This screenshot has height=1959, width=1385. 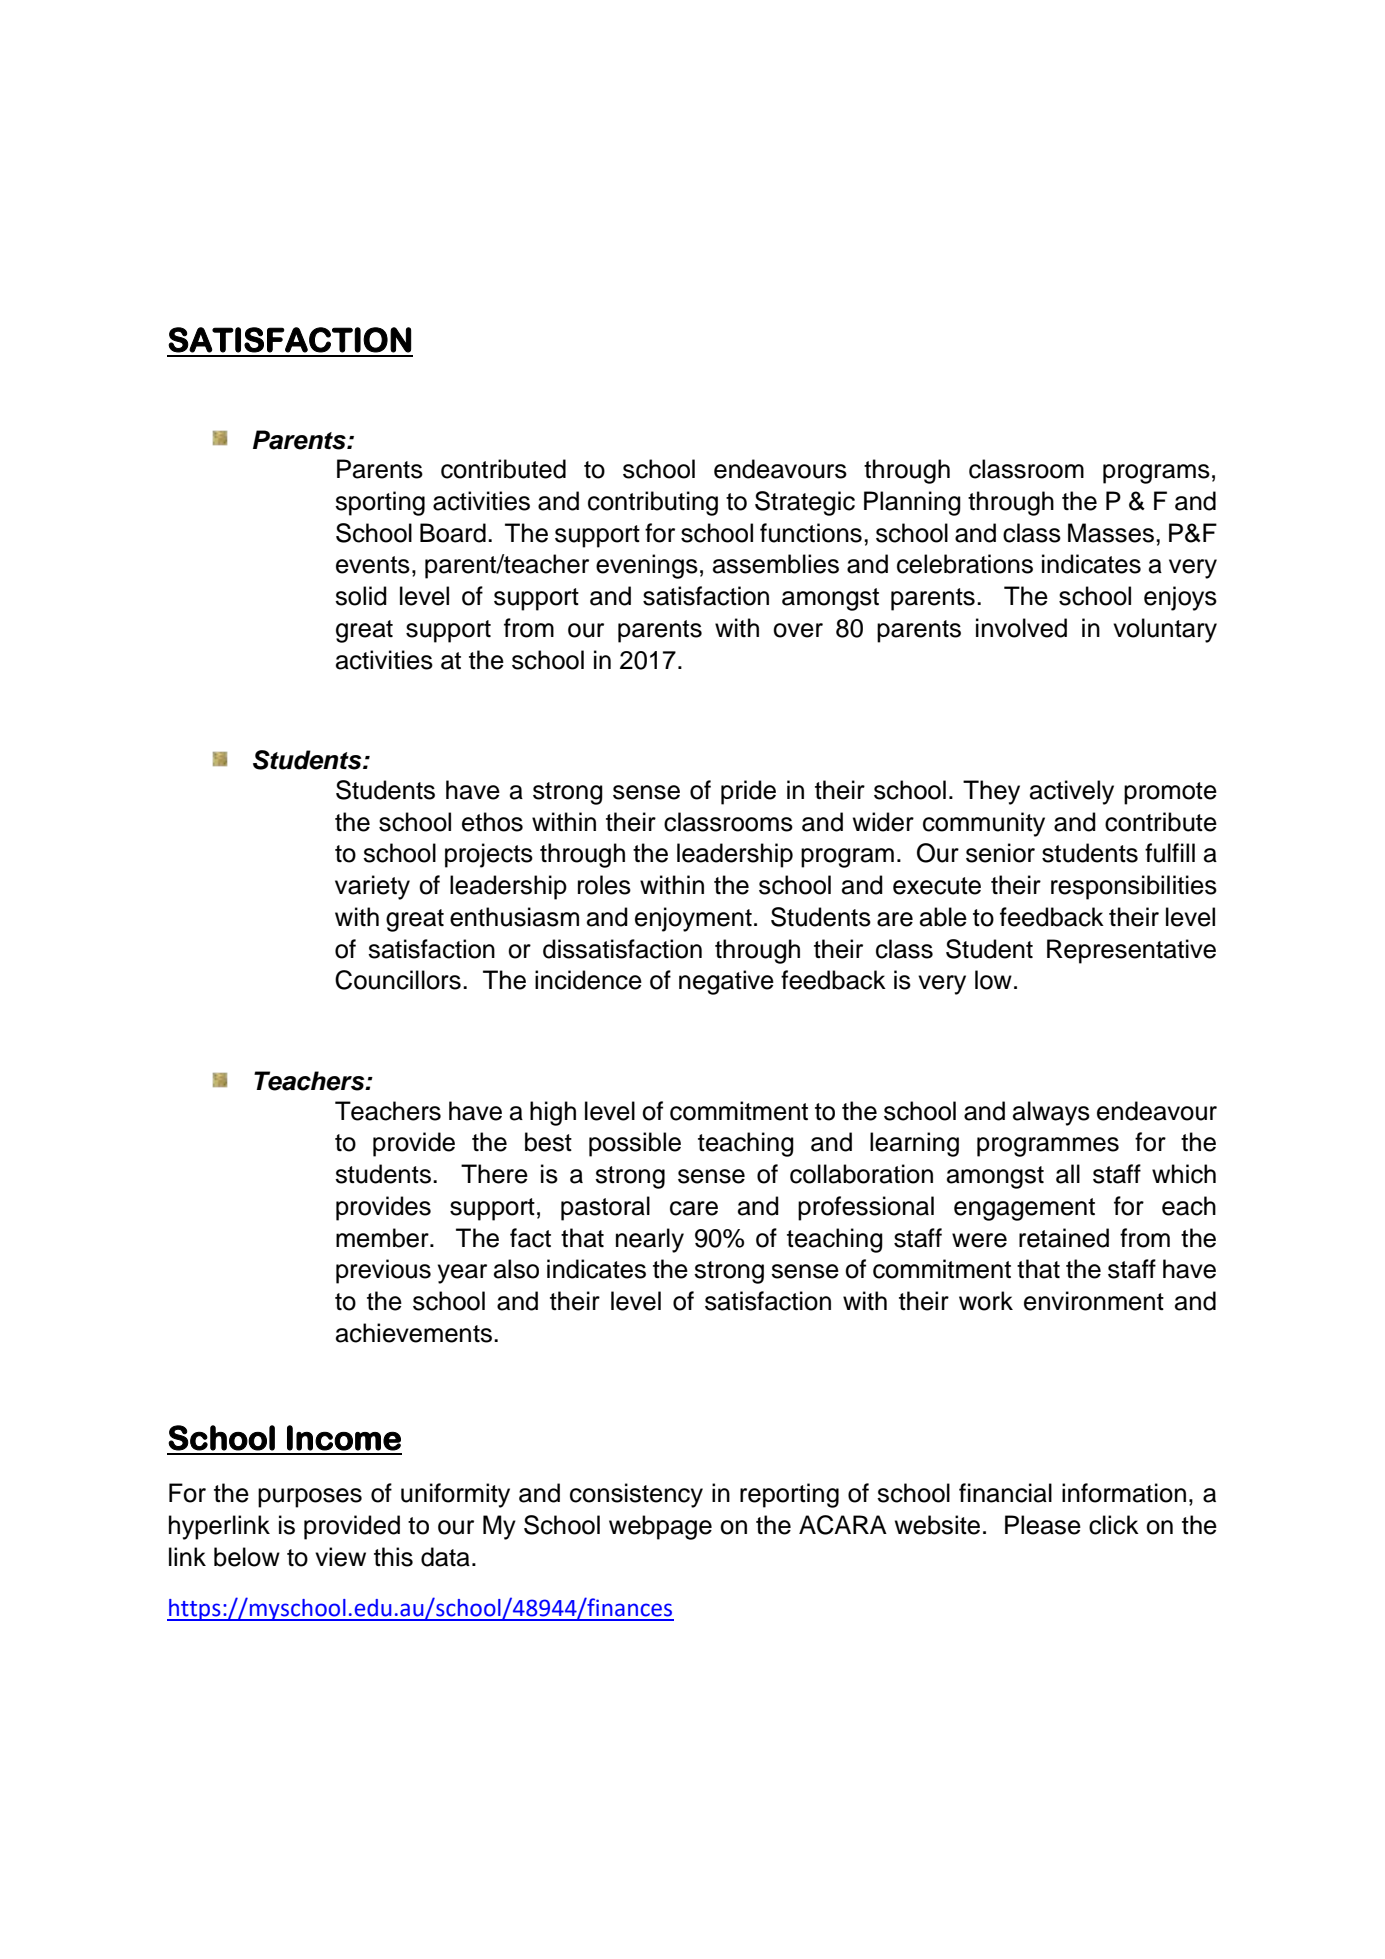 What do you see at coordinates (373, 565) in the screenshot?
I see `events` at bounding box center [373, 565].
